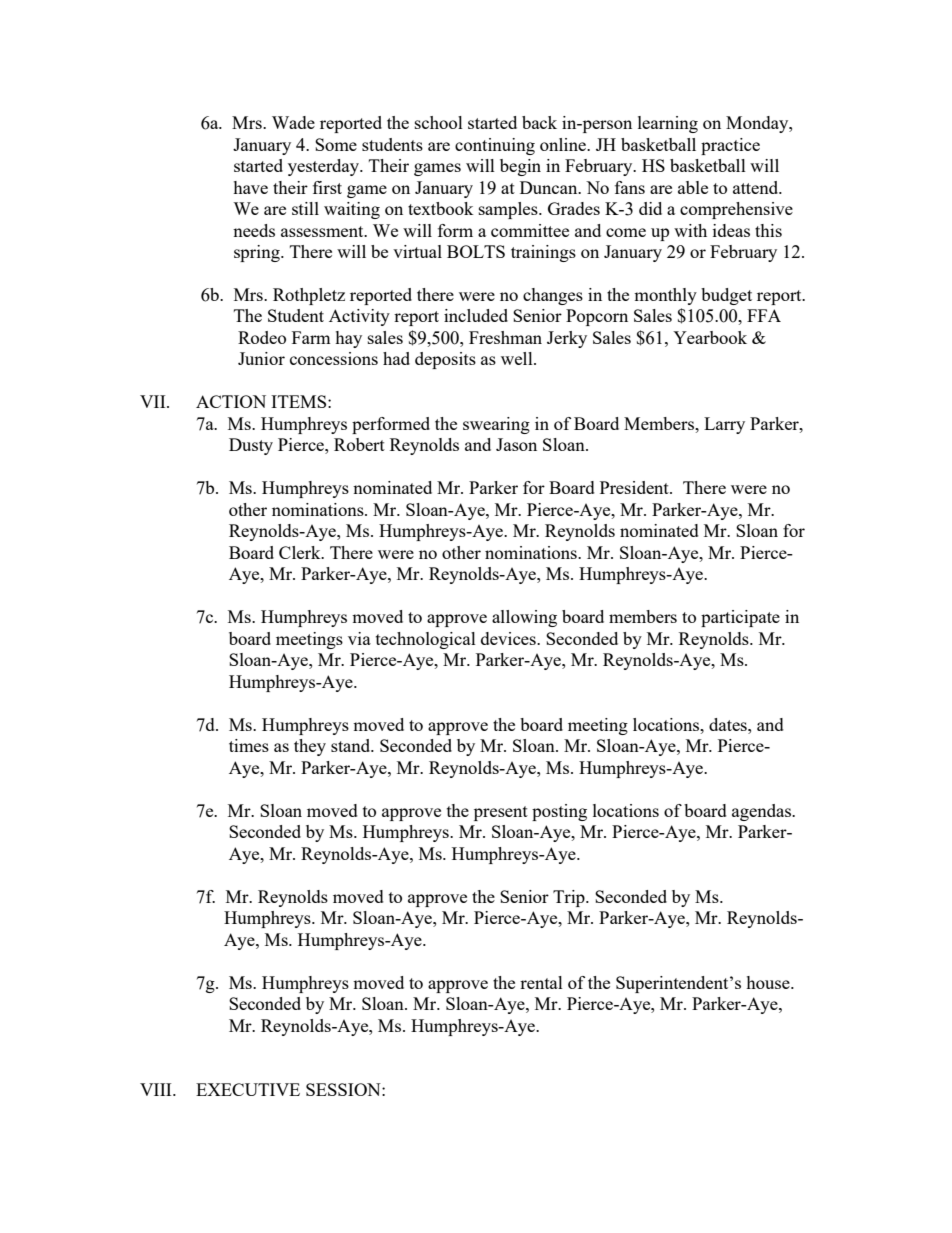 This screenshot has width=952, height=1233. What do you see at coordinates (310, 747) in the screenshot?
I see `they` at bounding box center [310, 747].
